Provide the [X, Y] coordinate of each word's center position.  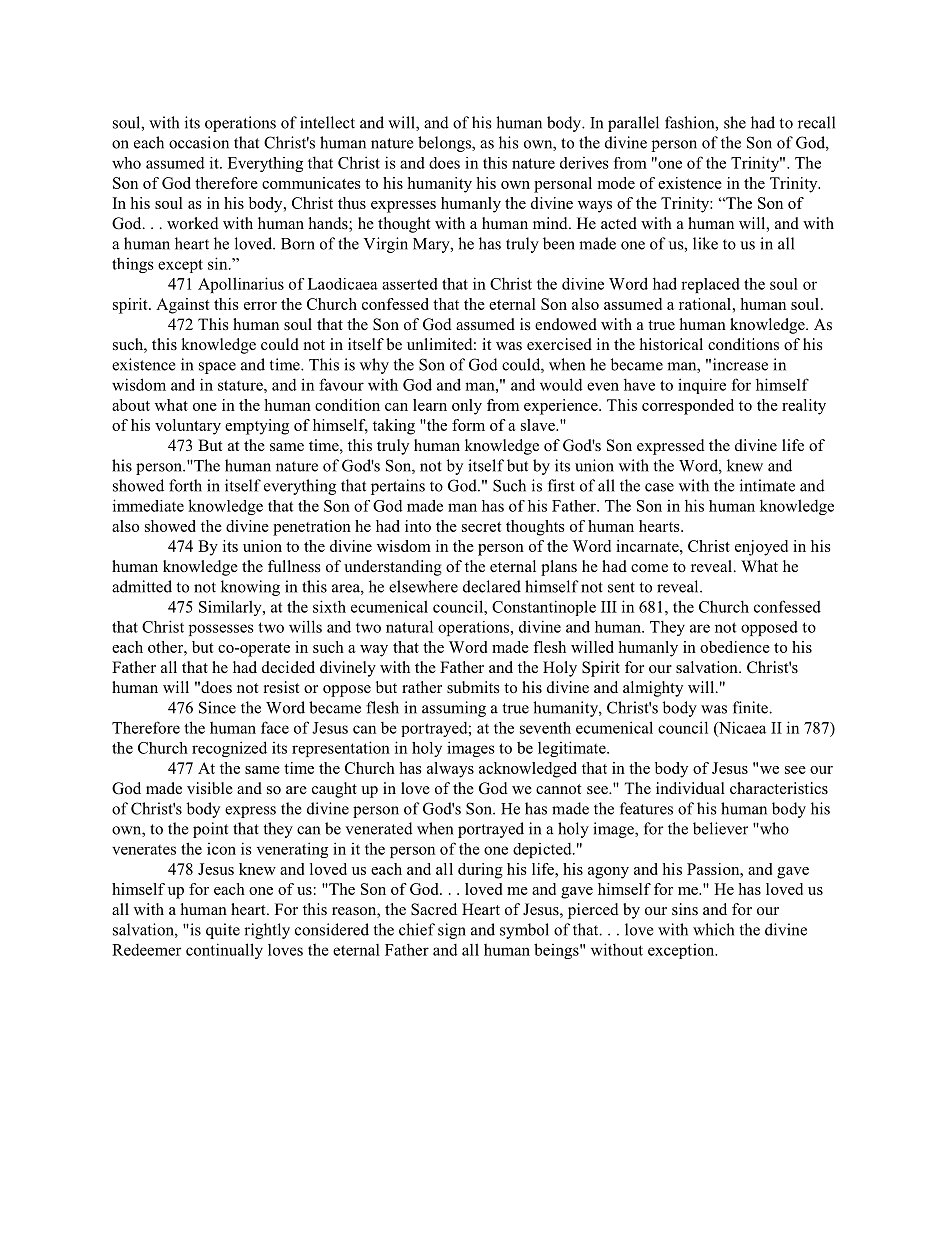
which [713, 929]
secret [481, 527]
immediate [148, 505]
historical [671, 344]
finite [750, 707]
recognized [229, 749]
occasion [199, 142]
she [735, 122]
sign [452, 931]
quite [223, 931]
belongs [445, 144]
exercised [559, 344]
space [217, 368]
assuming [454, 709]
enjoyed [761, 548]
